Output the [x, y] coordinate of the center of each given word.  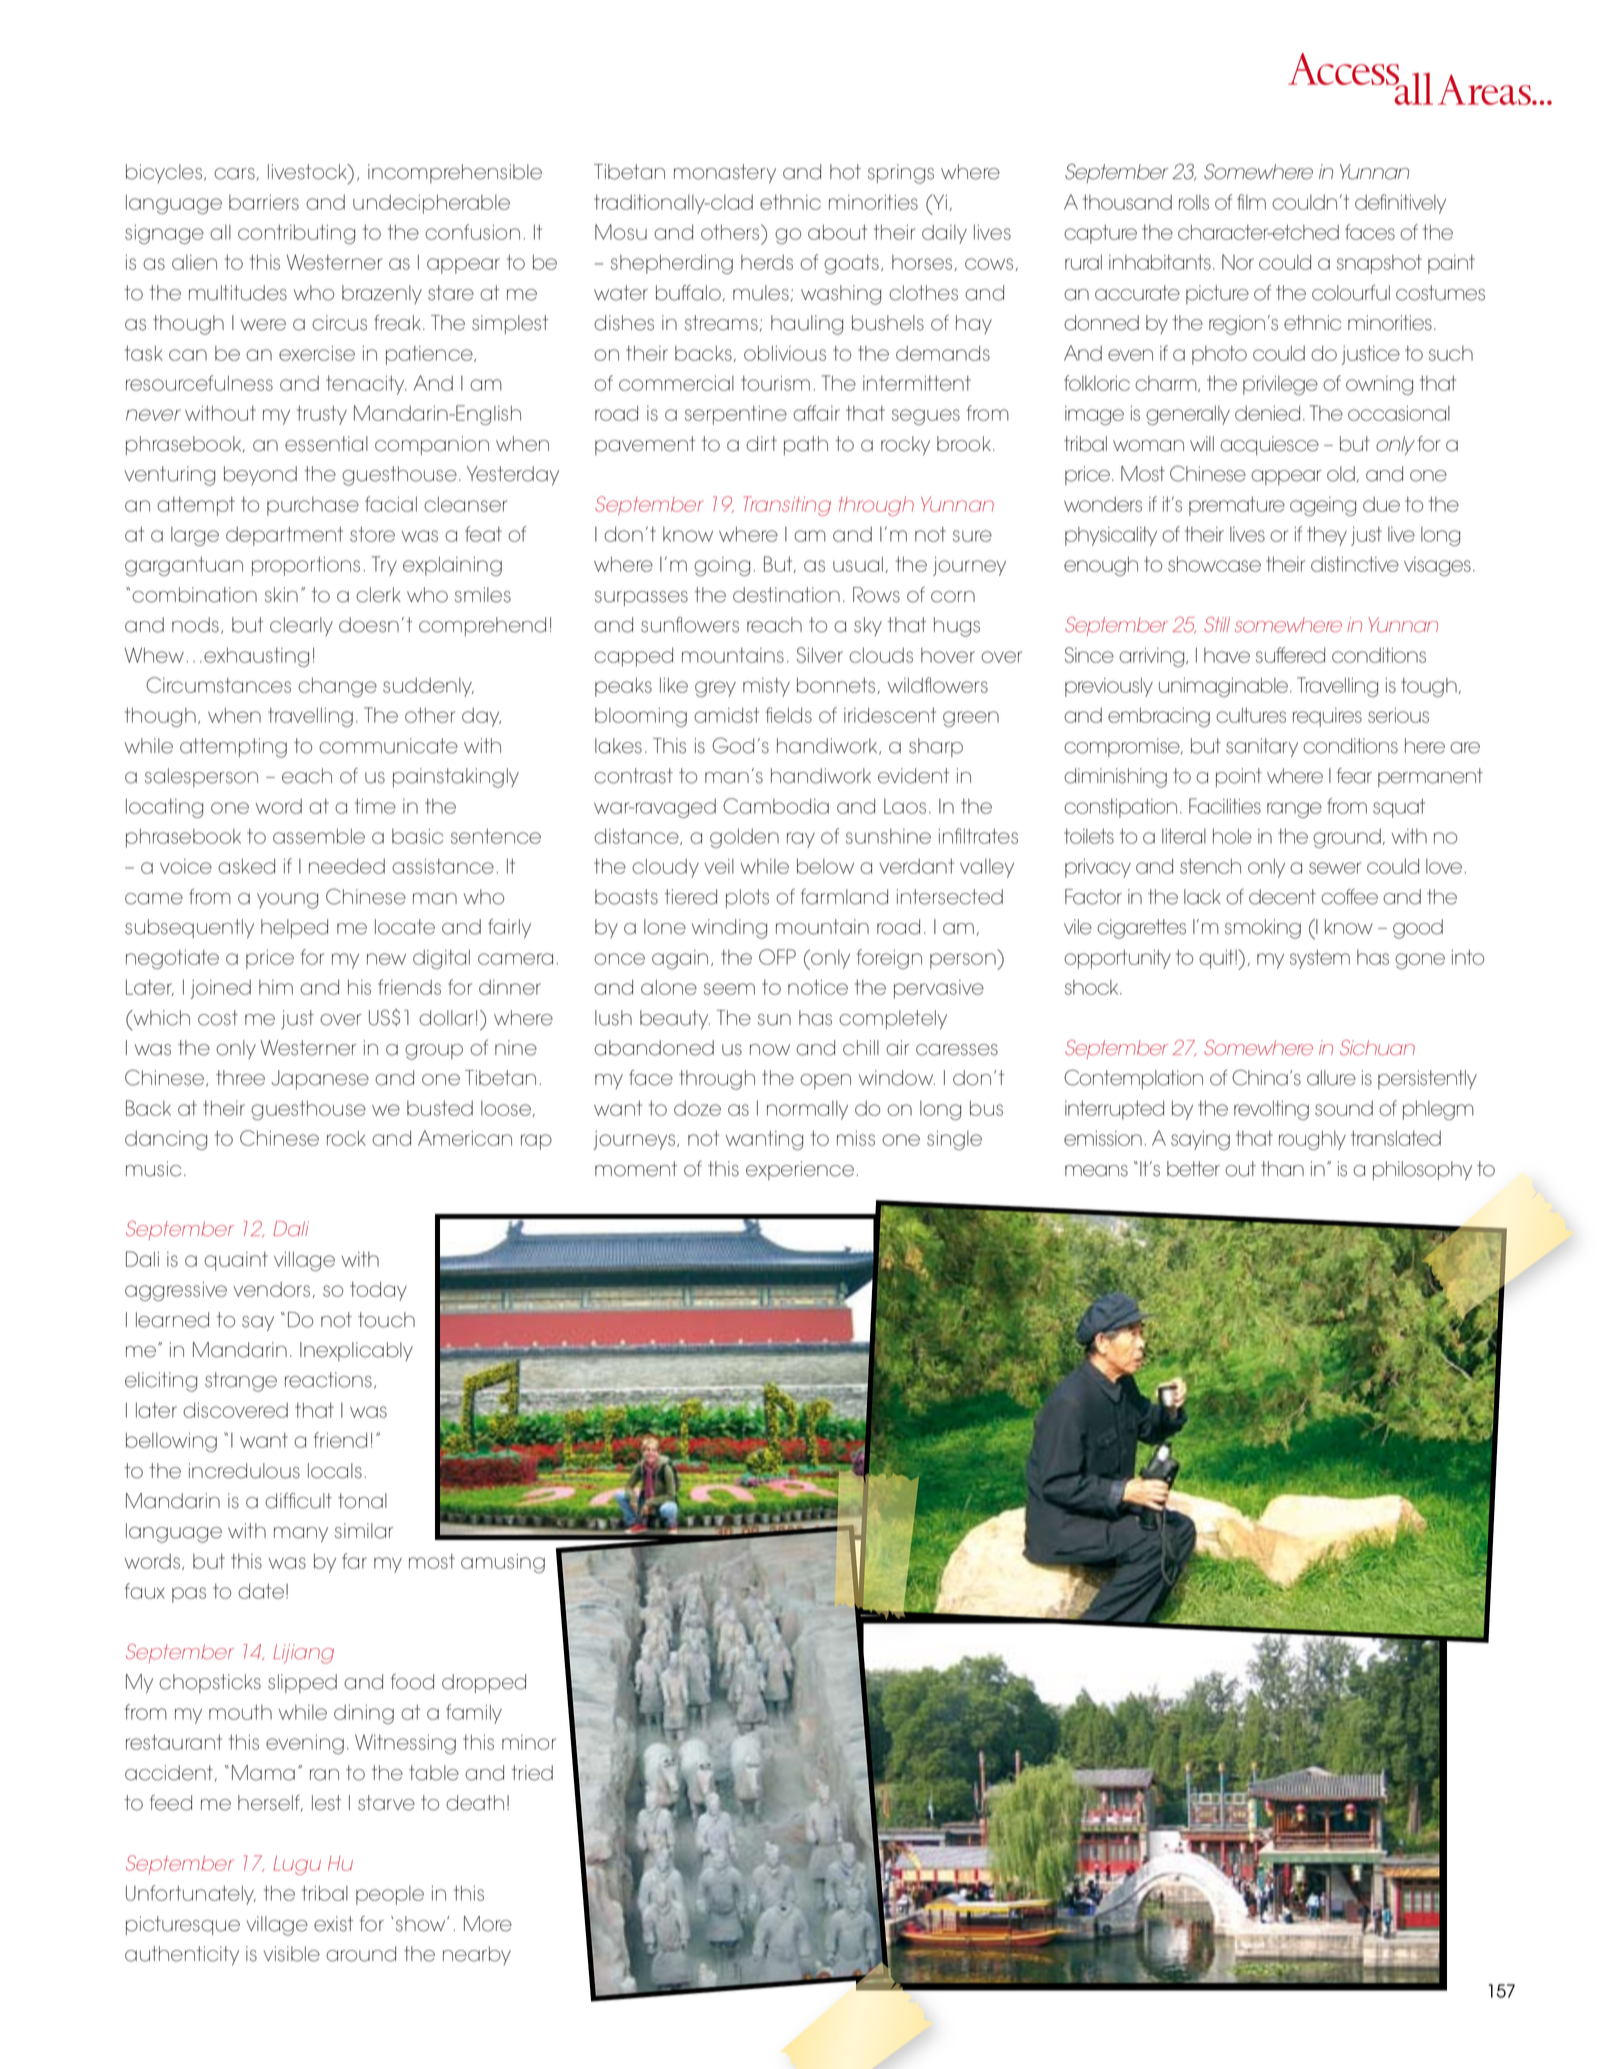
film [1251, 202]
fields [789, 715]
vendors [271, 1289]
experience [800, 1170]
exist [333, 1924]
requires [1327, 717]
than [1282, 1169]
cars [234, 174]
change [337, 687]
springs [901, 174]
